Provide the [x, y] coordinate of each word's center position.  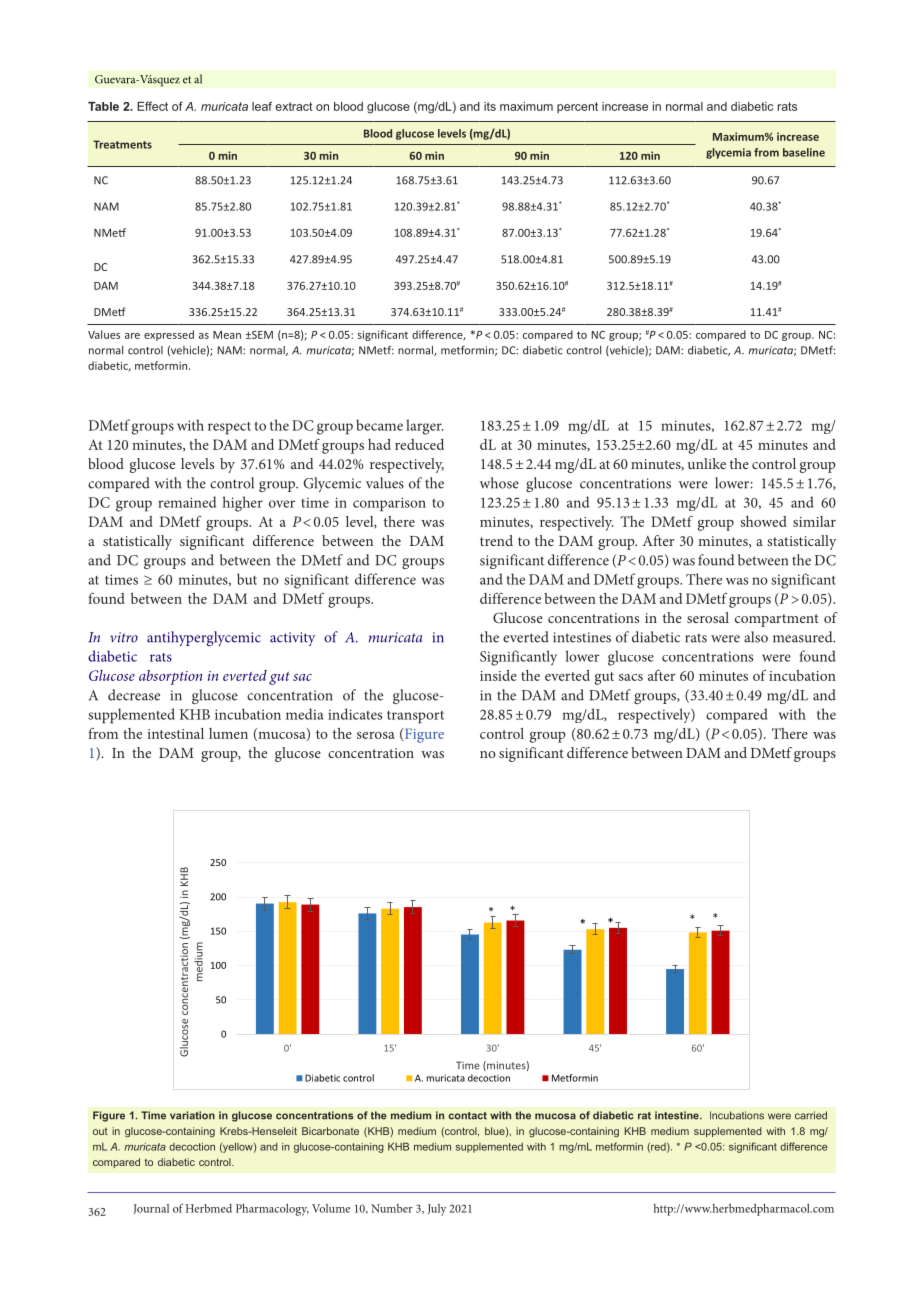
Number [392, 1208]
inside [498, 675]
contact [467, 1116]
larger [425, 427]
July [437, 1210]
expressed [169, 335]
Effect [152, 106]
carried [811, 1115]
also [756, 637]
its [490, 106]
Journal [151, 1209]
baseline [804, 152]
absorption [170, 677]
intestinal [175, 733]
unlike [707, 463]
